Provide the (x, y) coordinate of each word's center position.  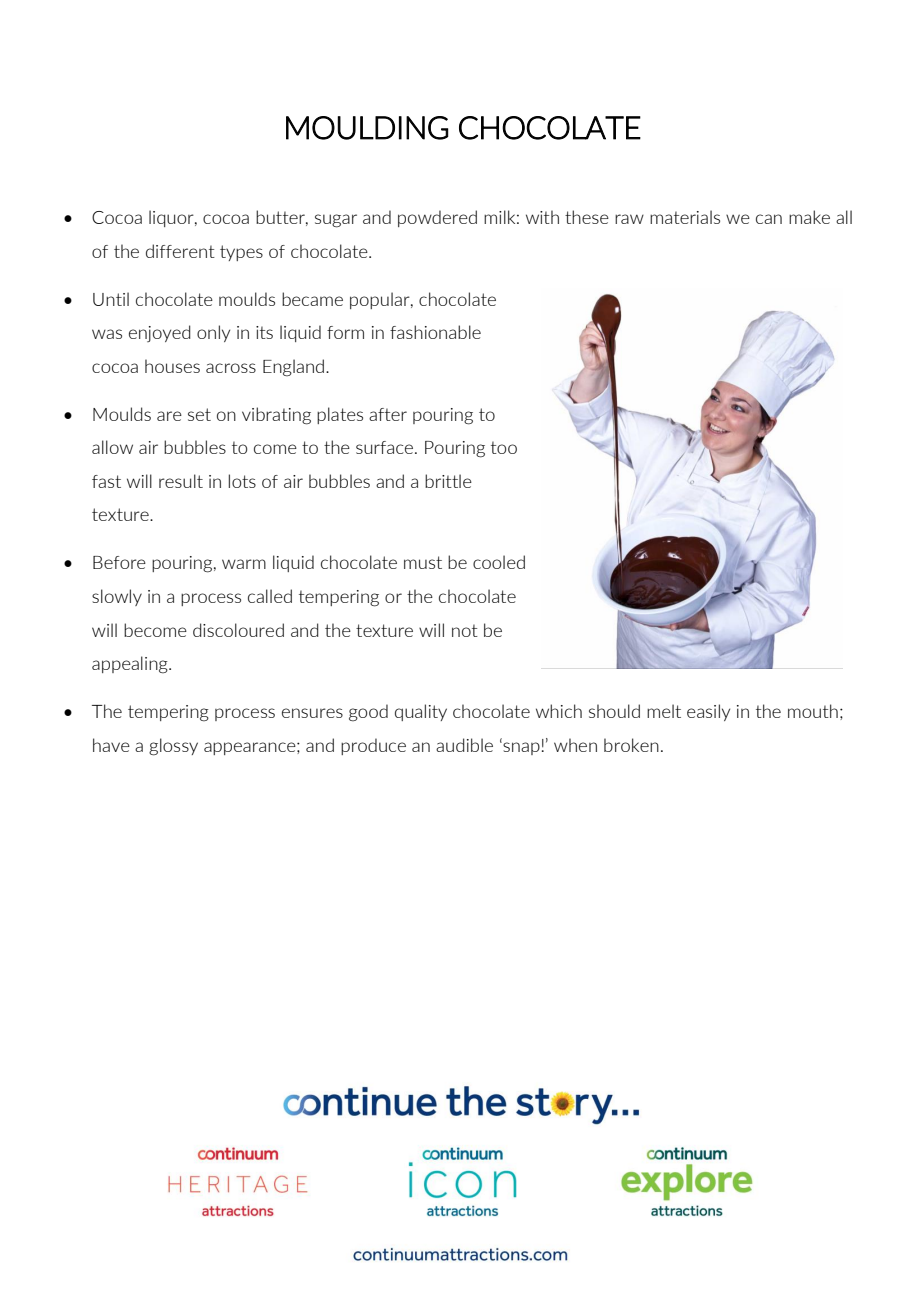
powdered (437, 218)
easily (708, 712)
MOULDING (367, 128)
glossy (173, 747)
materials (685, 217)
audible (464, 745)
